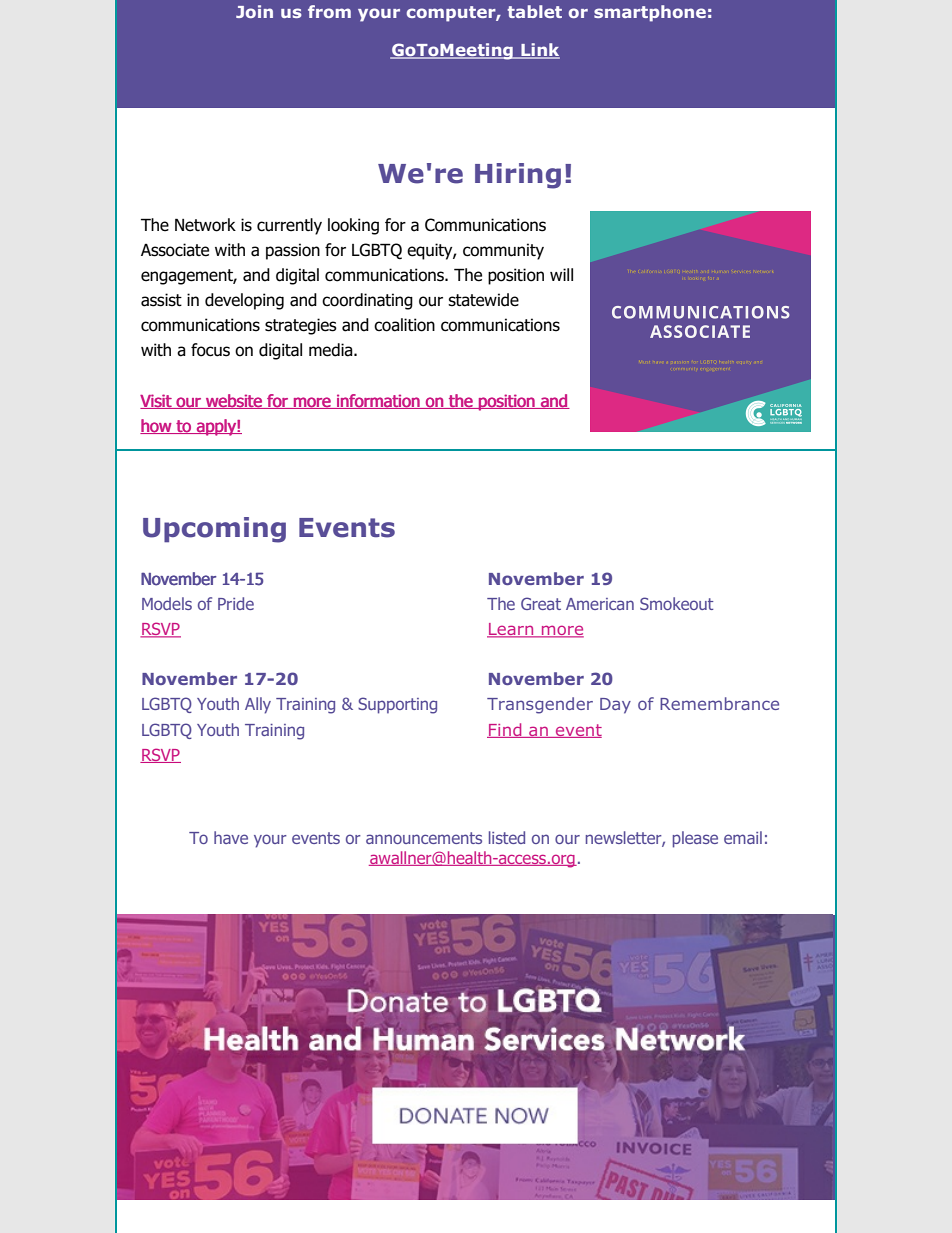 The height and width of the document is (1233, 952). I want to click on Link, so click(539, 51).
